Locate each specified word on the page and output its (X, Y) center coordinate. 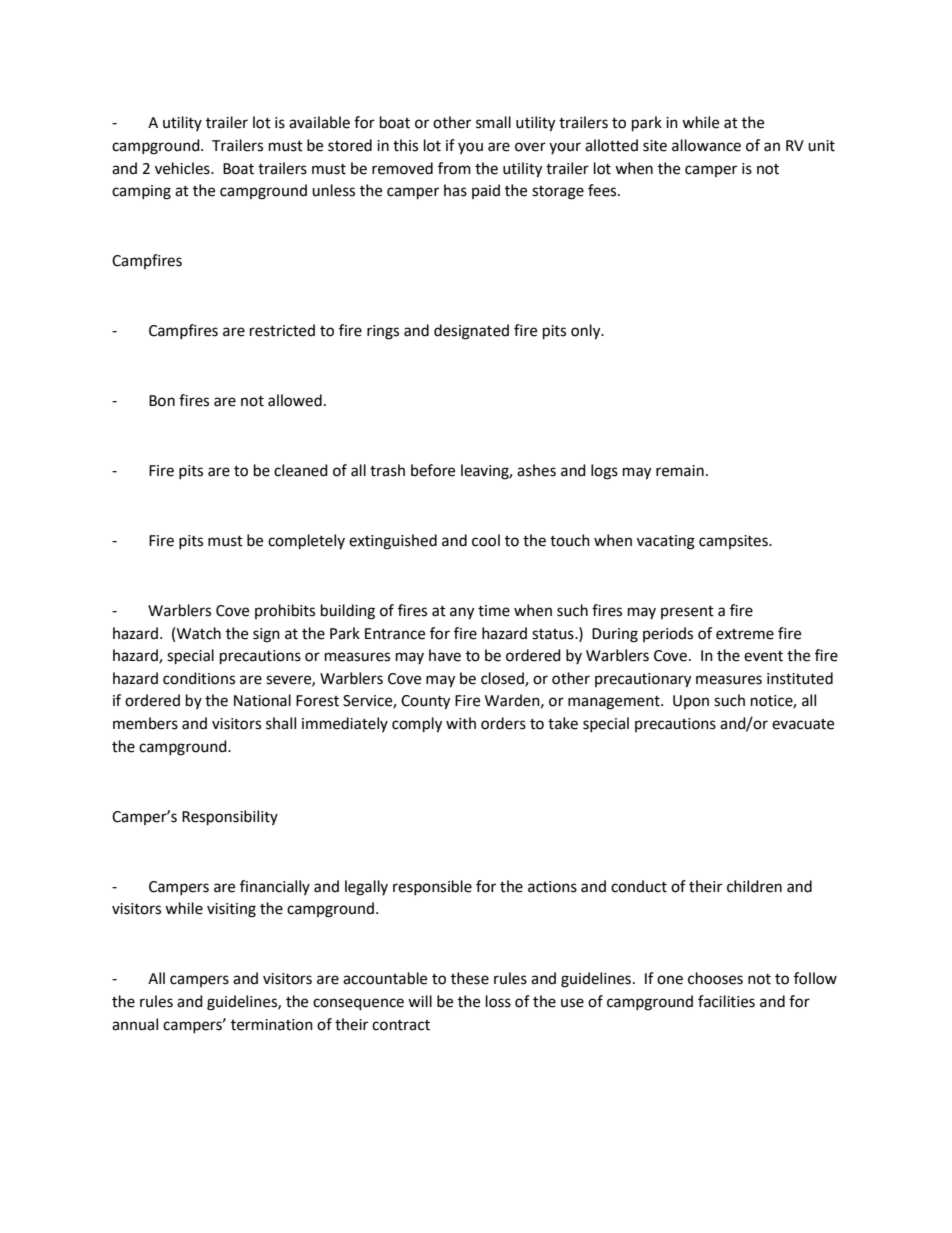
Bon (162, 401)
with (461, 723)
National (262, 700)
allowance (706, 145)
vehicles (183, 168)
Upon (691, 702)
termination (272, 1025)
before (433, 470)
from (454, 168)
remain (680, 471)
